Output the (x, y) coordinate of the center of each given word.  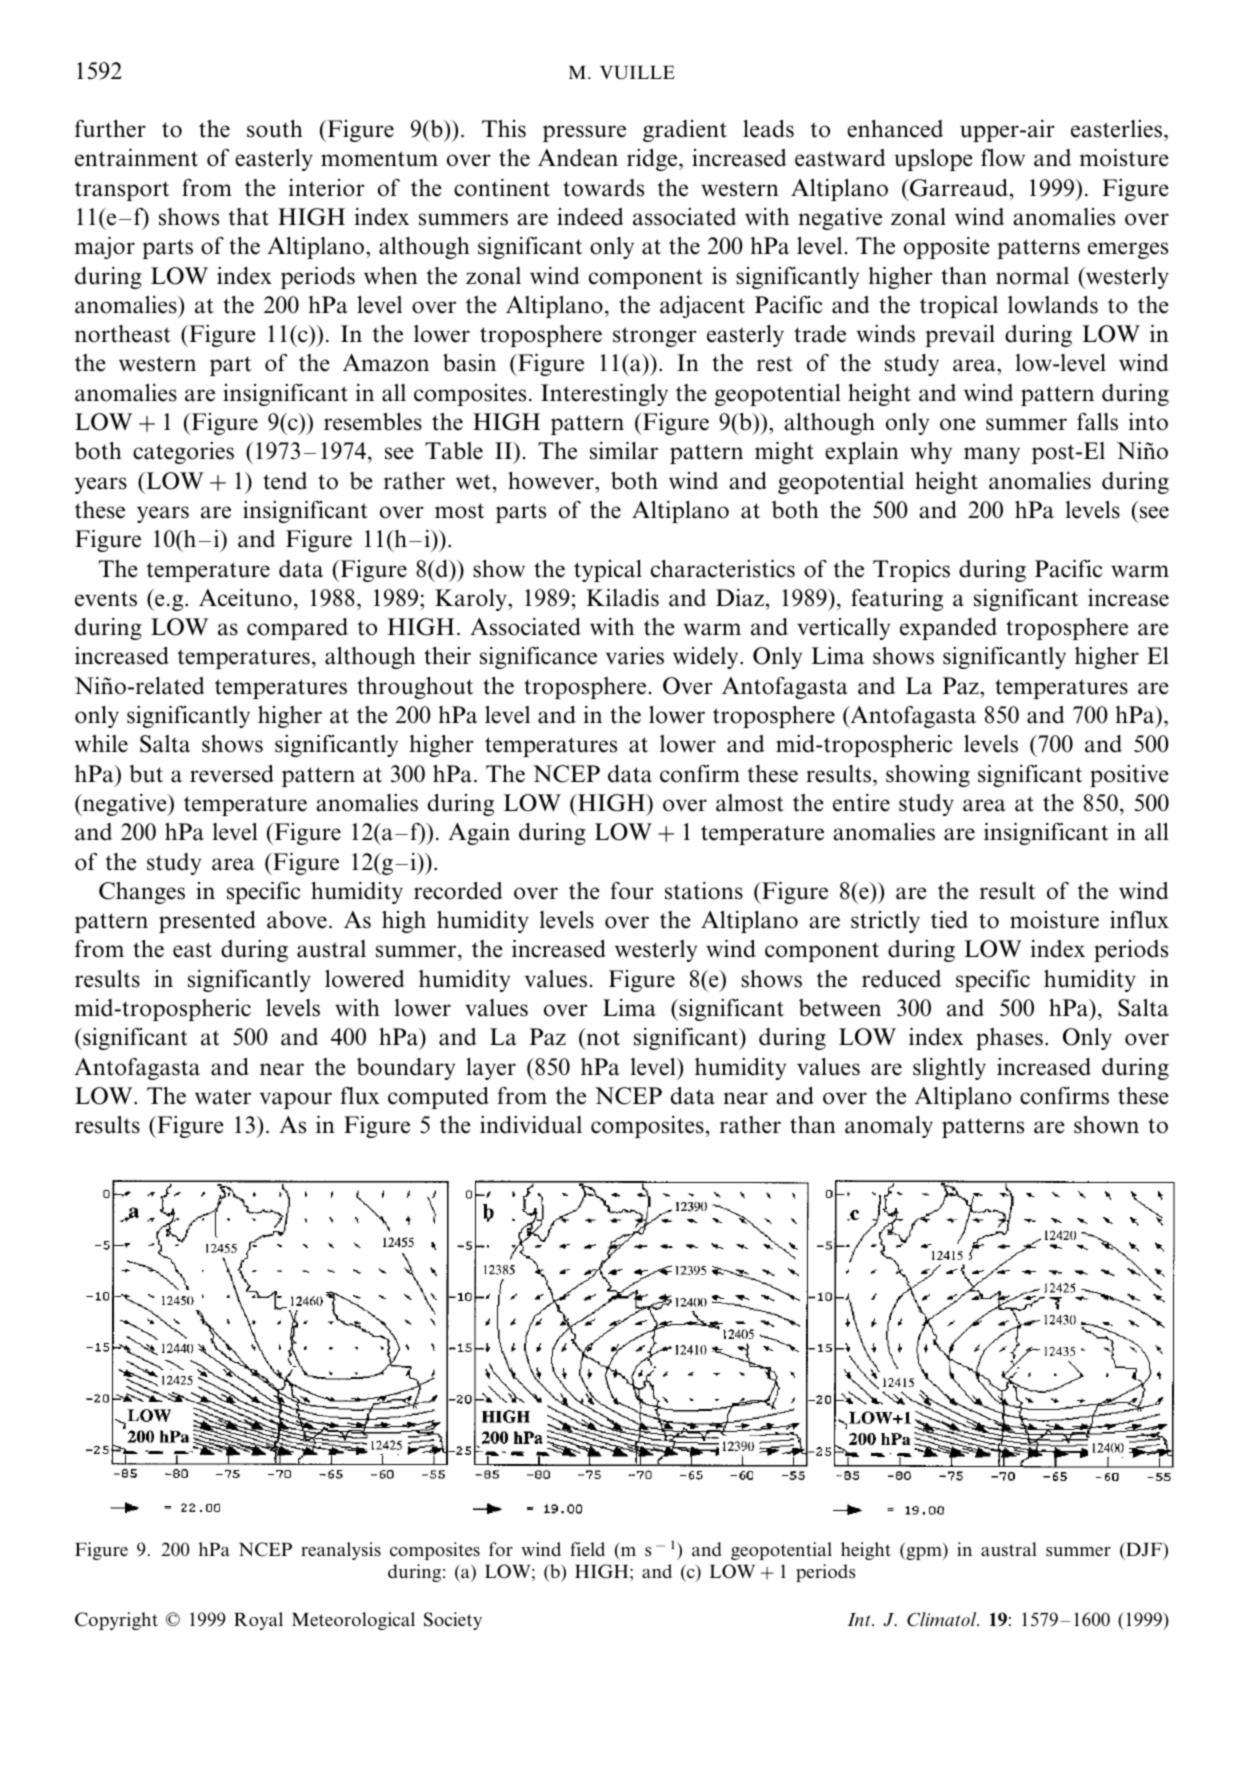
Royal (258, 1621)
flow (1003, 158)
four (632, 891)
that (249, 217)
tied (949, 919)
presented (207, 922)
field (587, 1549)
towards (603, 188)
